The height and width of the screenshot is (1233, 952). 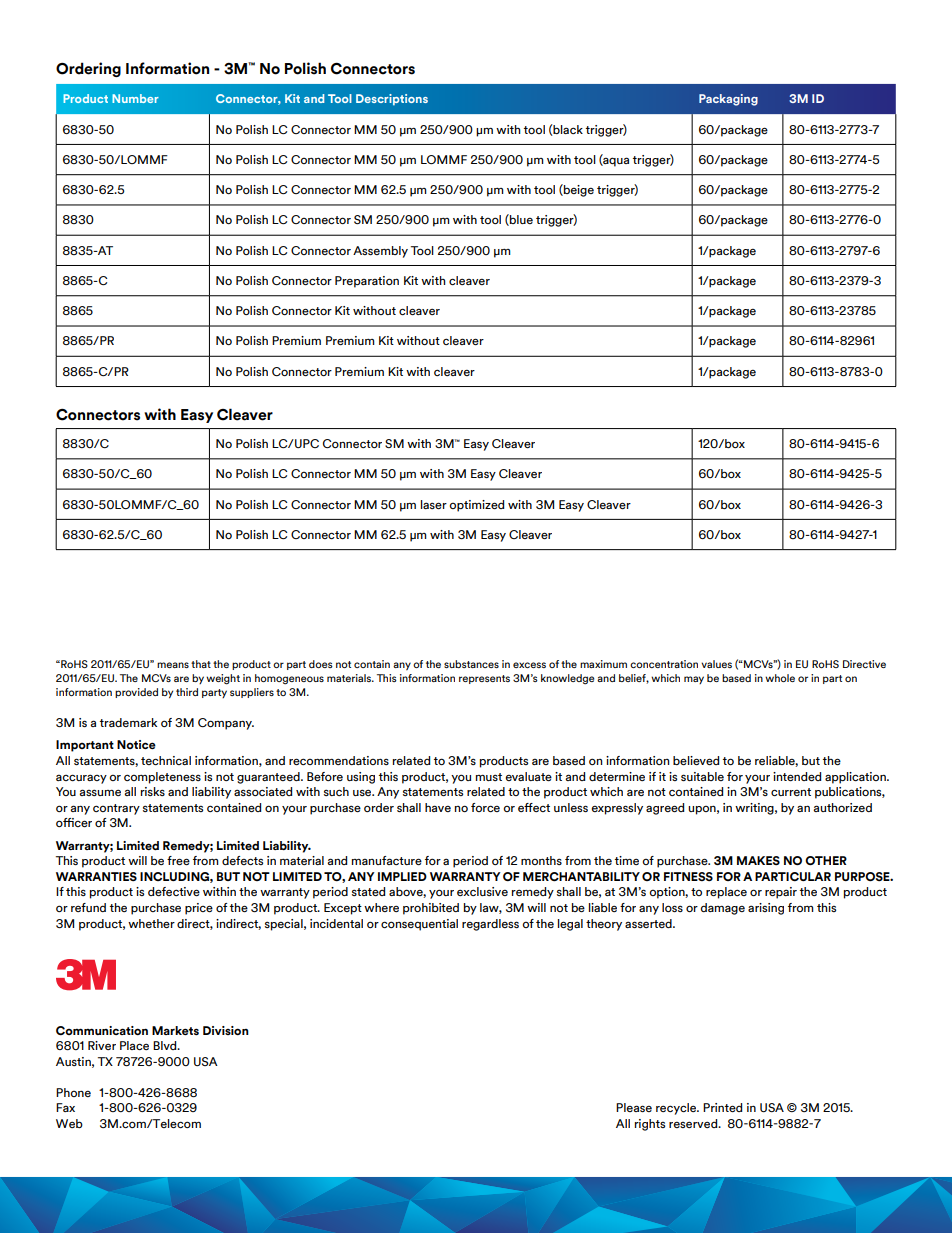 I want to click on Number, so click(x=135, y=98).
